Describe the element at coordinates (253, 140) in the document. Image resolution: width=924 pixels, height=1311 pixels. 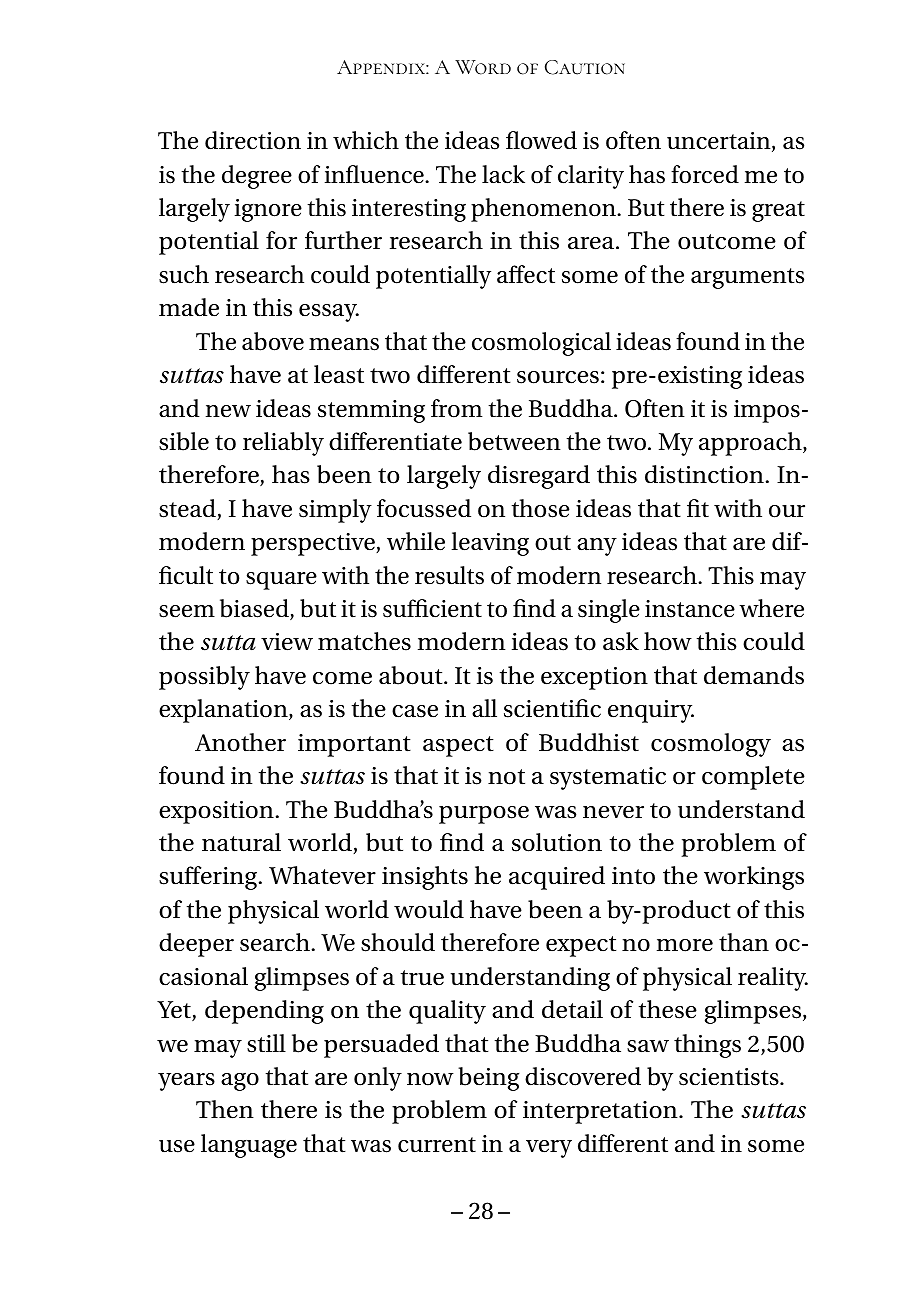
I see `direction` at that location.
